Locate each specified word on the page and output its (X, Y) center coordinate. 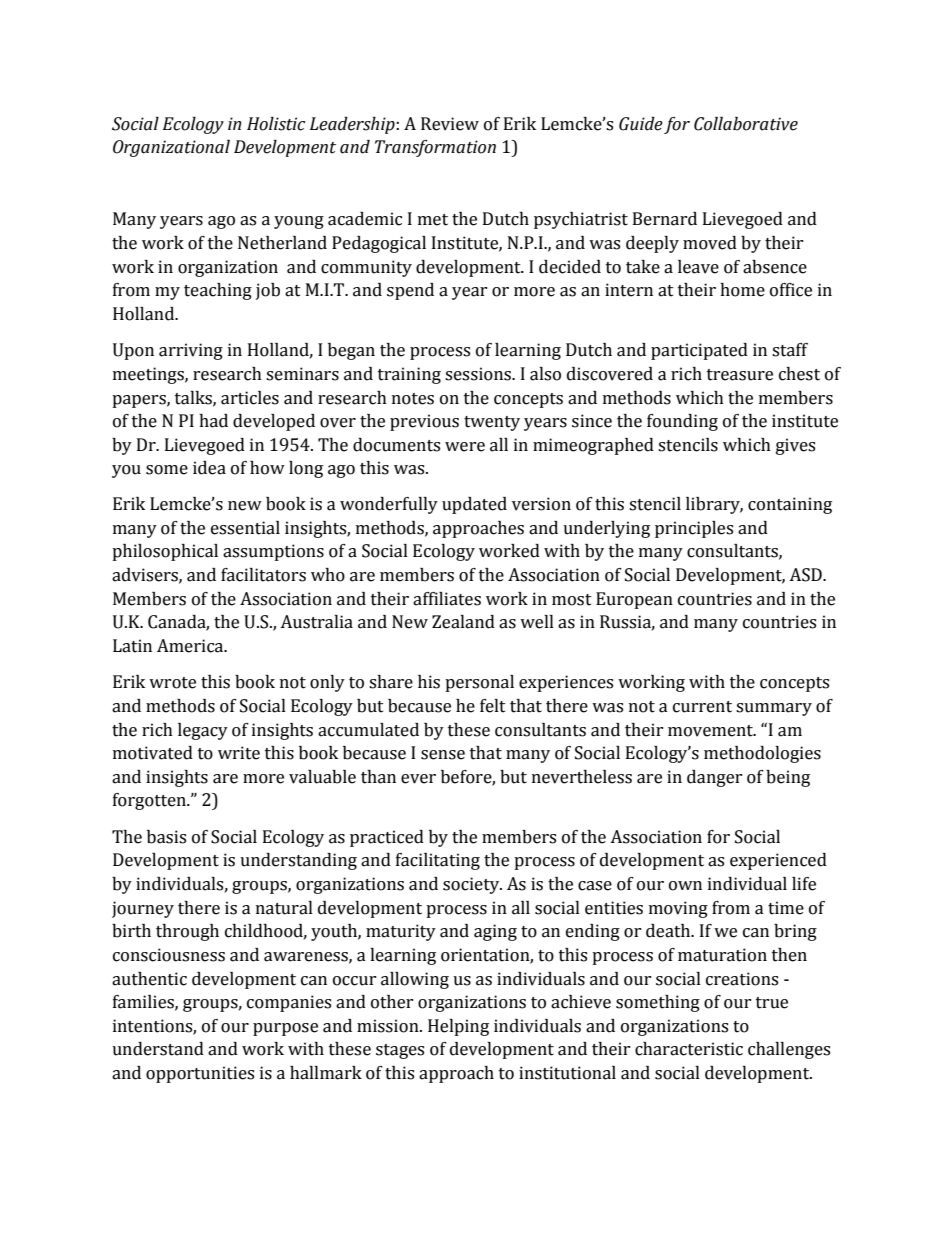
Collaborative (746, 124)
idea (209, 468)
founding (682, 422)
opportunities (200, 1074)
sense (443, 755)
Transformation (435, 148)
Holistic (276, 124)
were (465, 447)
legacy (203, 731)
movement (711, 731)
